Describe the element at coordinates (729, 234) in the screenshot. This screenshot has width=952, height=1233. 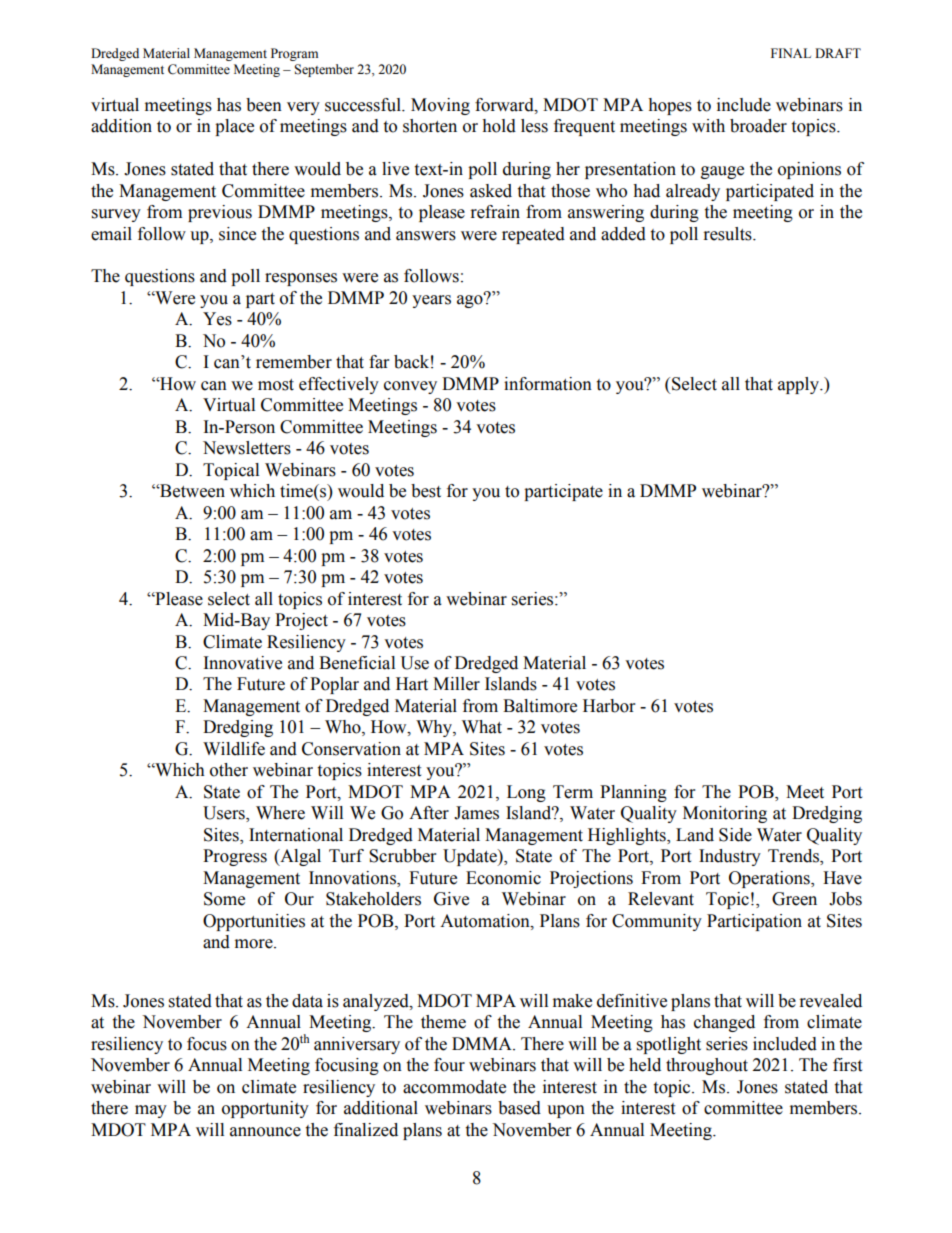
I see `results` at that location.
